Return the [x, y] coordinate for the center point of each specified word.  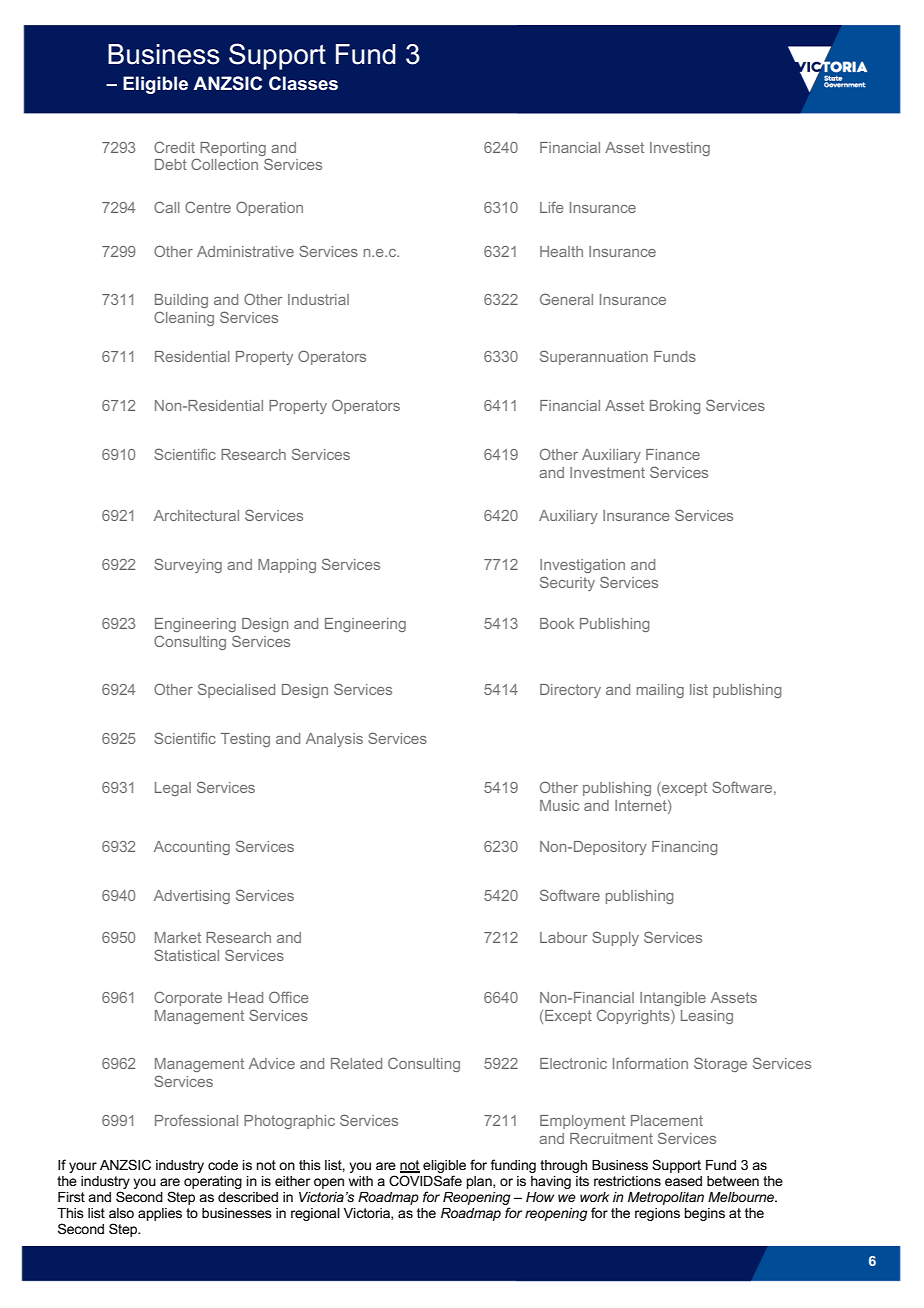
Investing [680, 149]
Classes [303, 83]
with [361, 1181]
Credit [174, 147]
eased [683, 1181]
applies [160, 1214]
